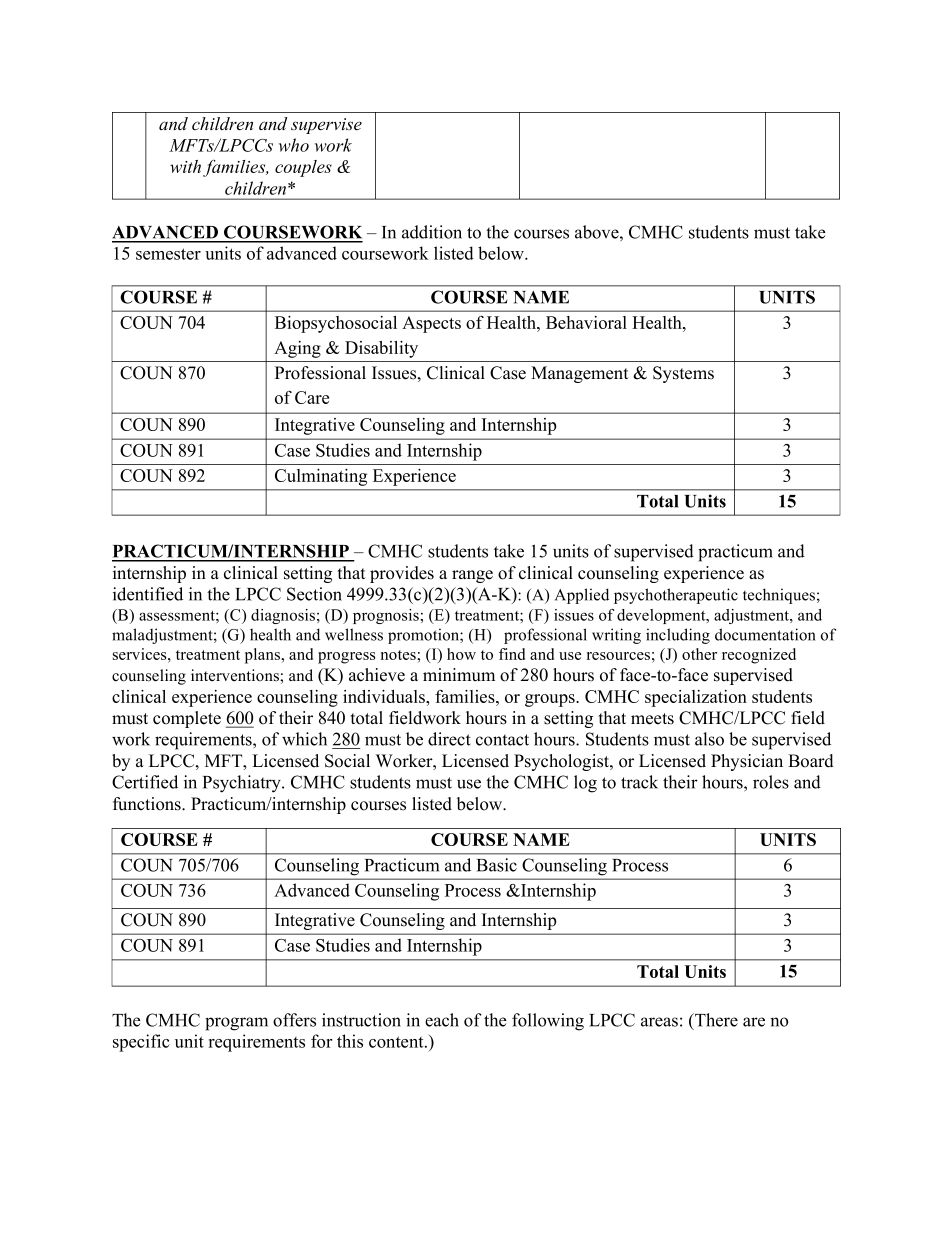 The image size is (952, 1233). What do you see at coordinates (442, 1020) in the screenshot?
I see `each` at bounding box center [442, 1020].
